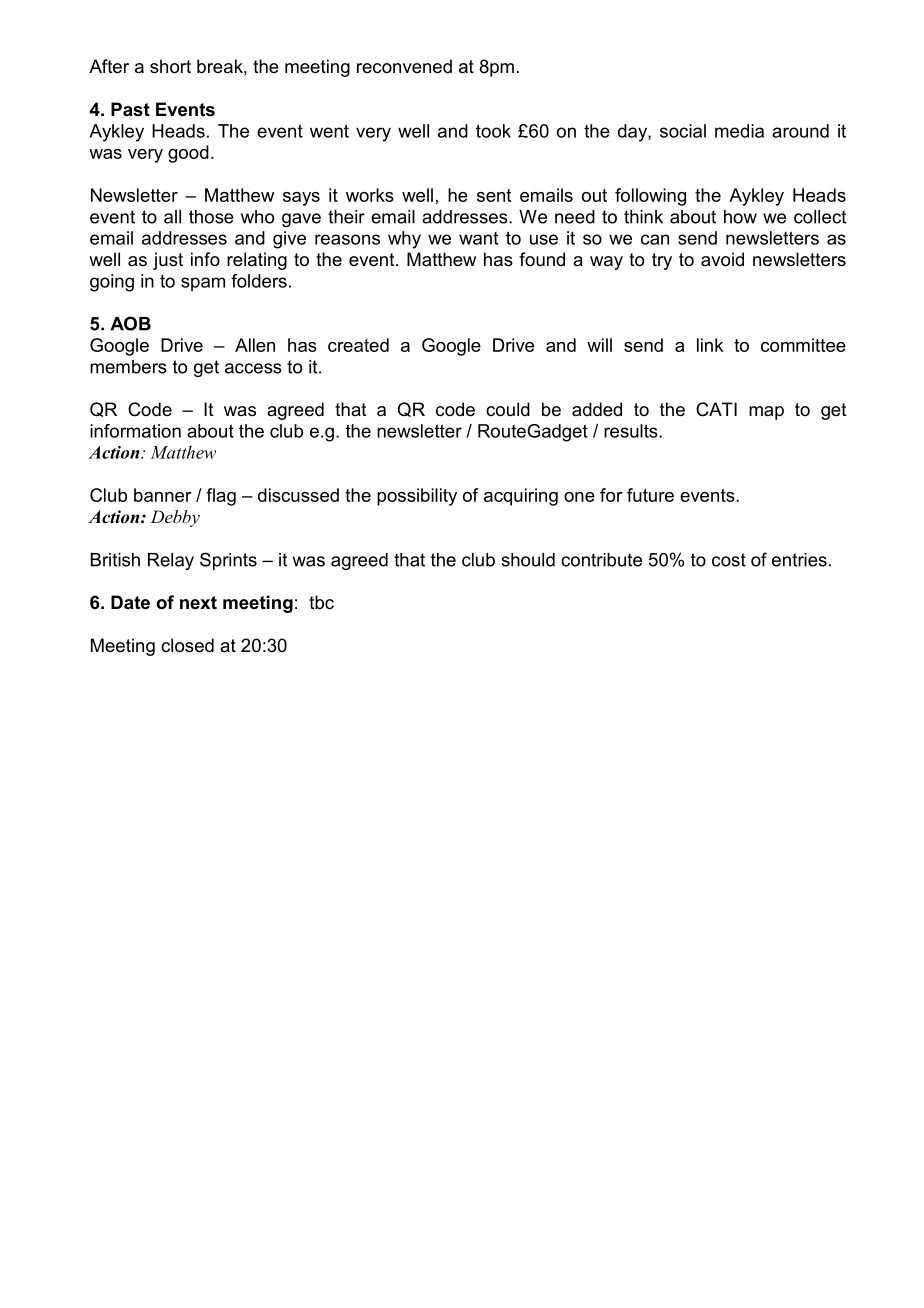  Describe the element at coordinates (739, 131) in the page. I see `media` at that location.
